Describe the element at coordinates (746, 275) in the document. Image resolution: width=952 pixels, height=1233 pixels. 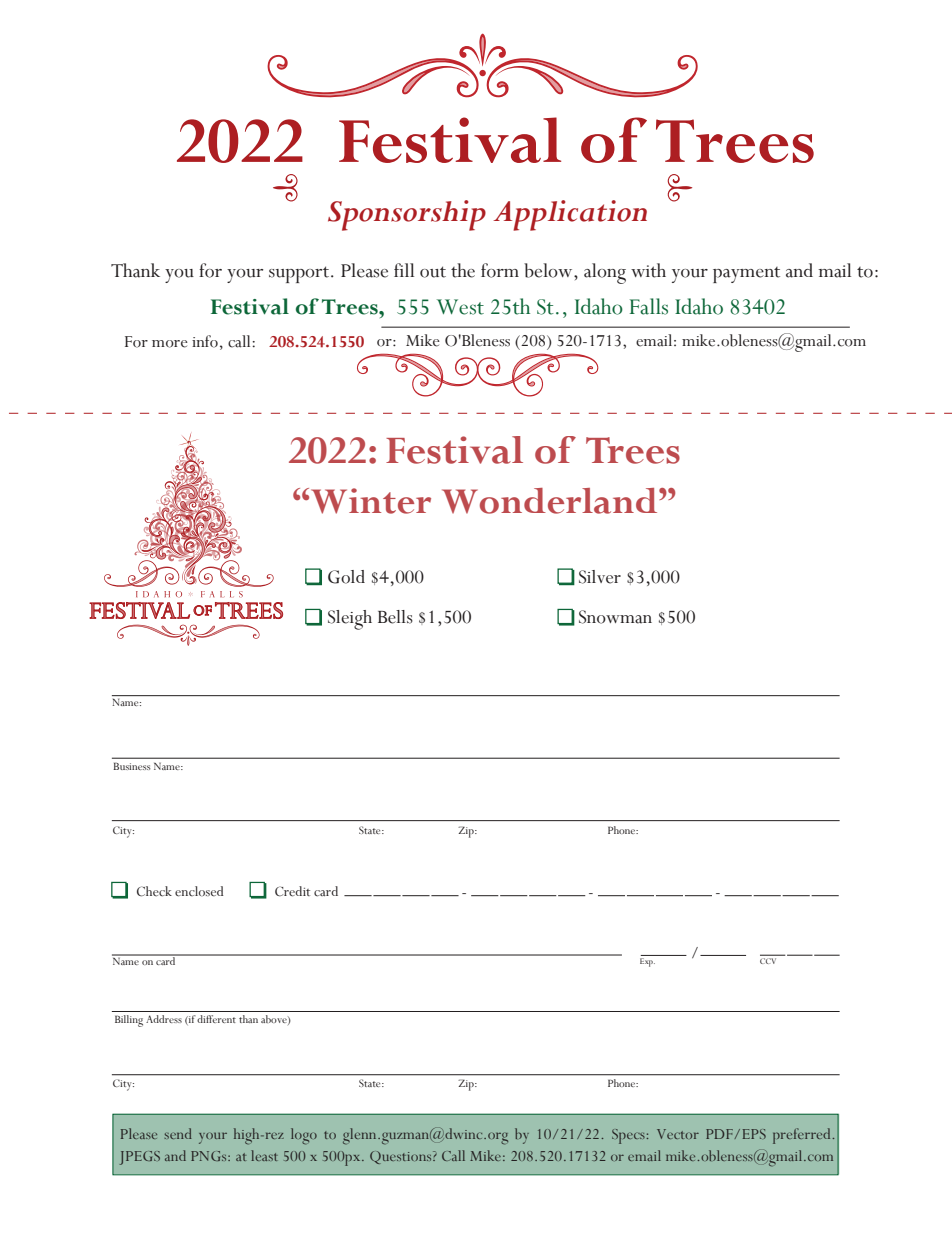
I see `payment` at that location.
